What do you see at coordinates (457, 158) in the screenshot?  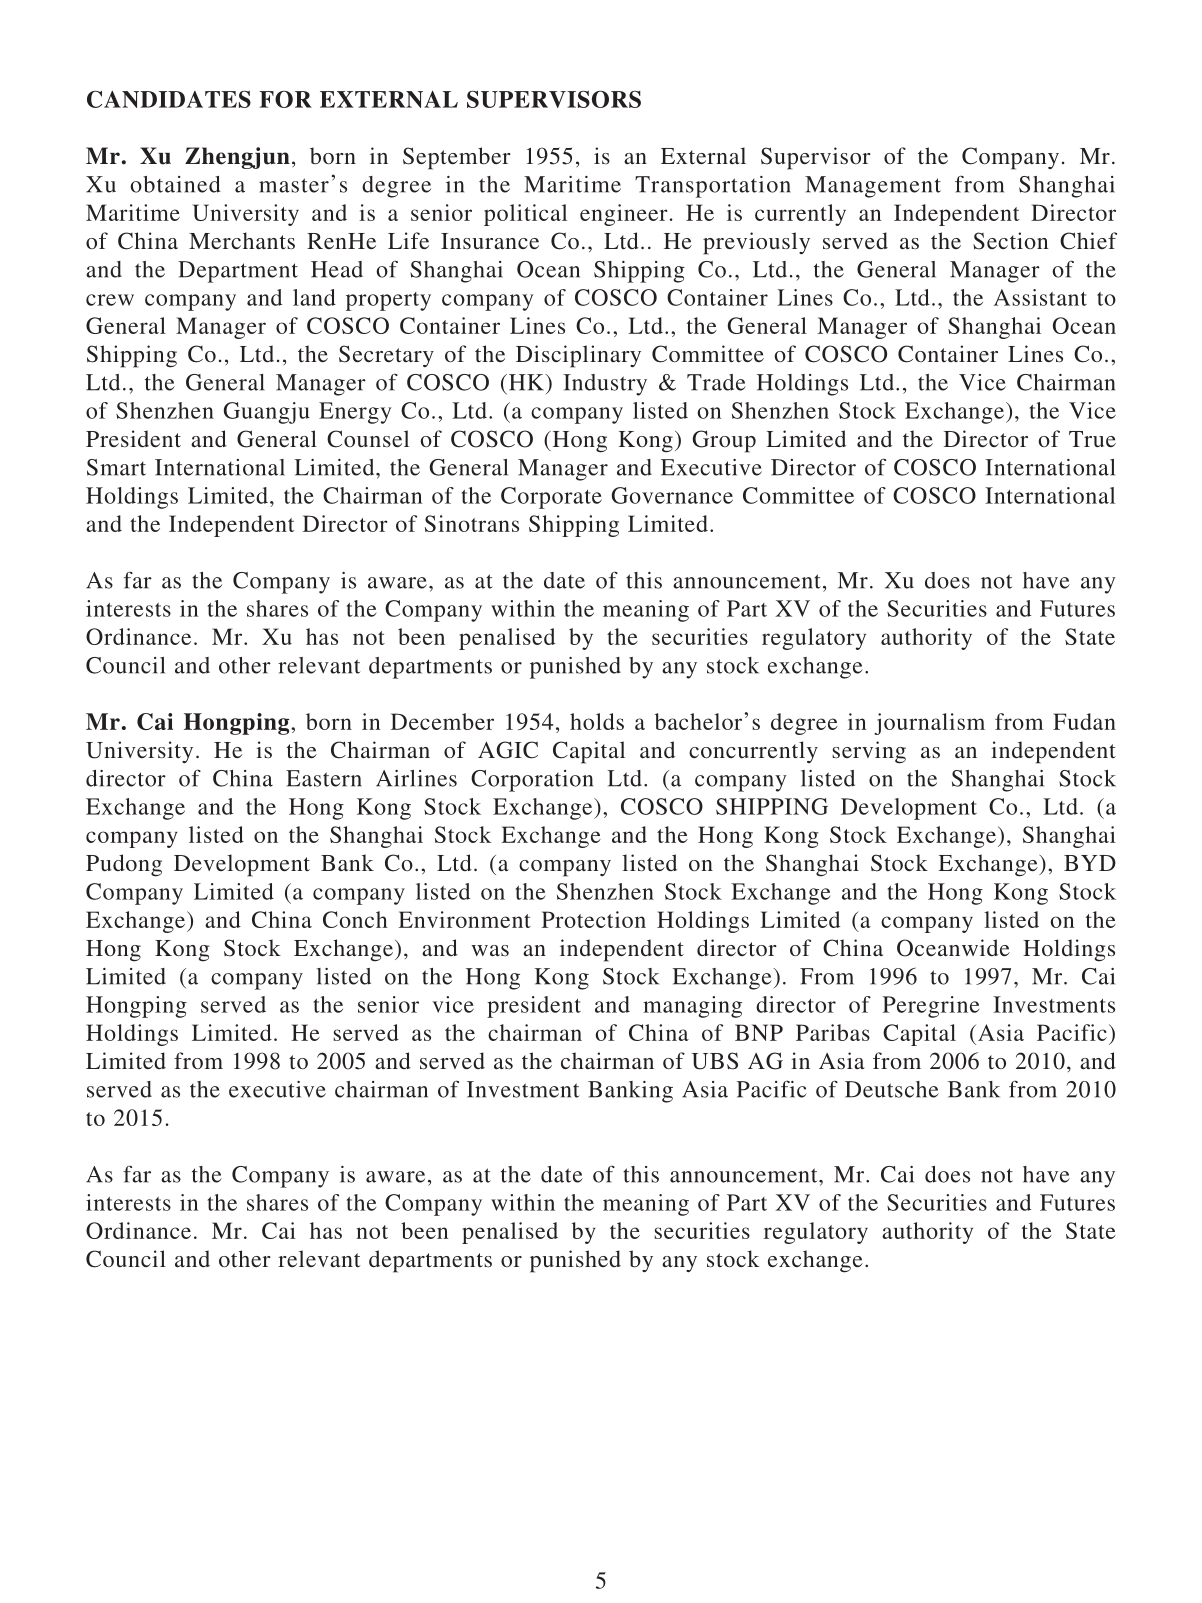 I see `September` at bounding box center [457, 158].
